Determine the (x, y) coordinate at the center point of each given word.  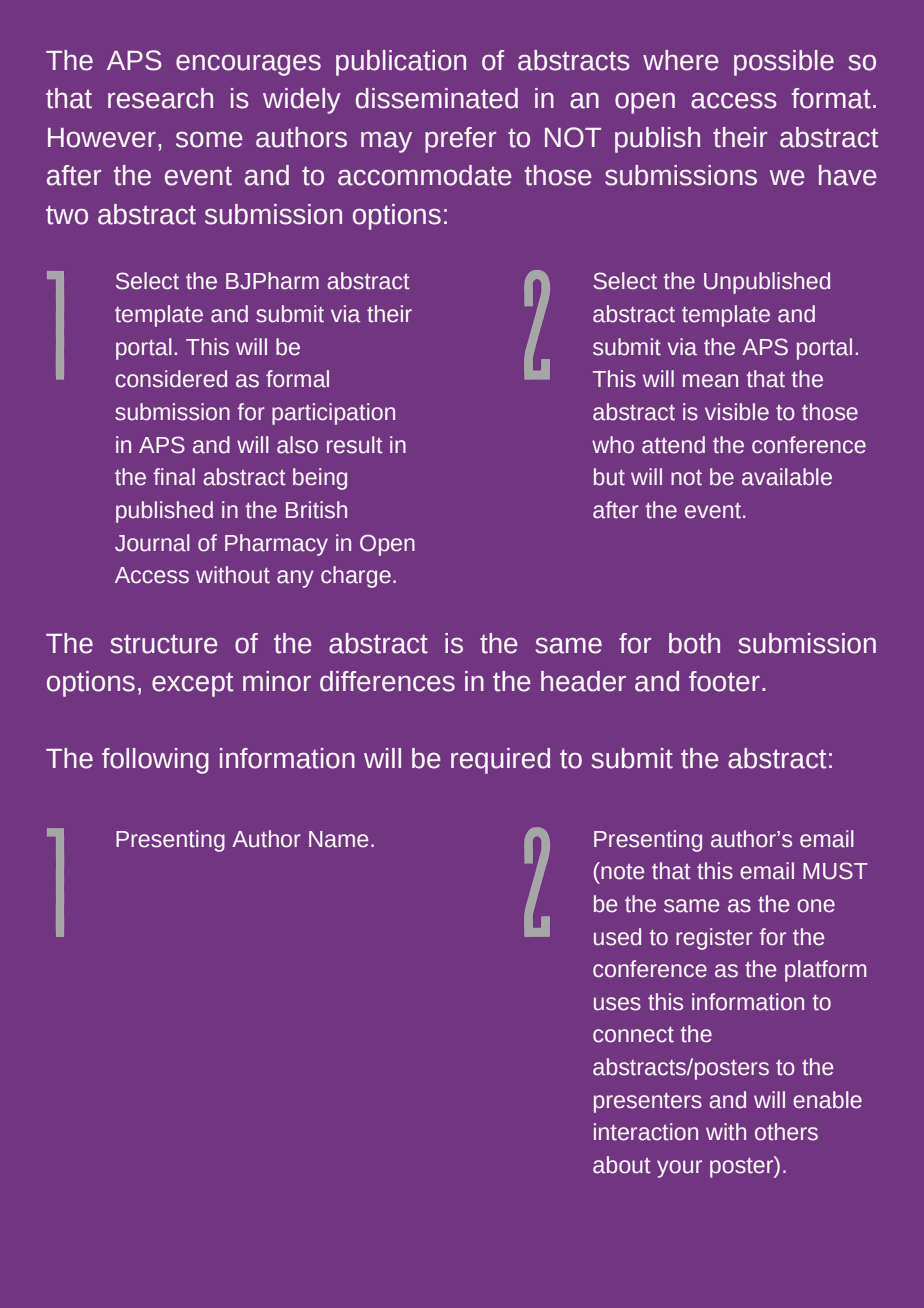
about (622, 1165)
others (786, 1132)
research (160, 98)
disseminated (437, 98)
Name (338, 839)
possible (784, 63)
